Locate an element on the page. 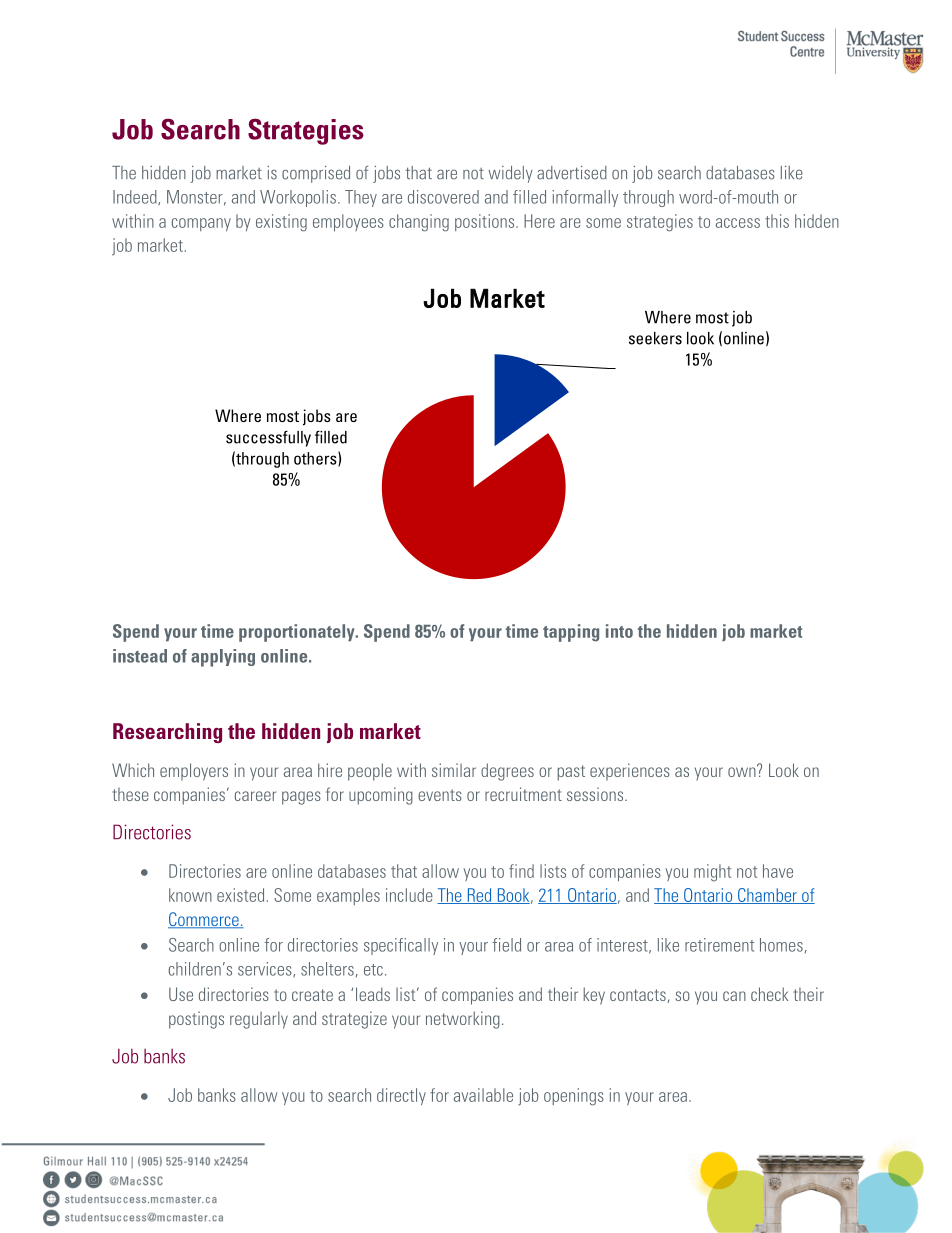 The width and height of the page is (952, 1233). into is located at coordinates (619, 631).
